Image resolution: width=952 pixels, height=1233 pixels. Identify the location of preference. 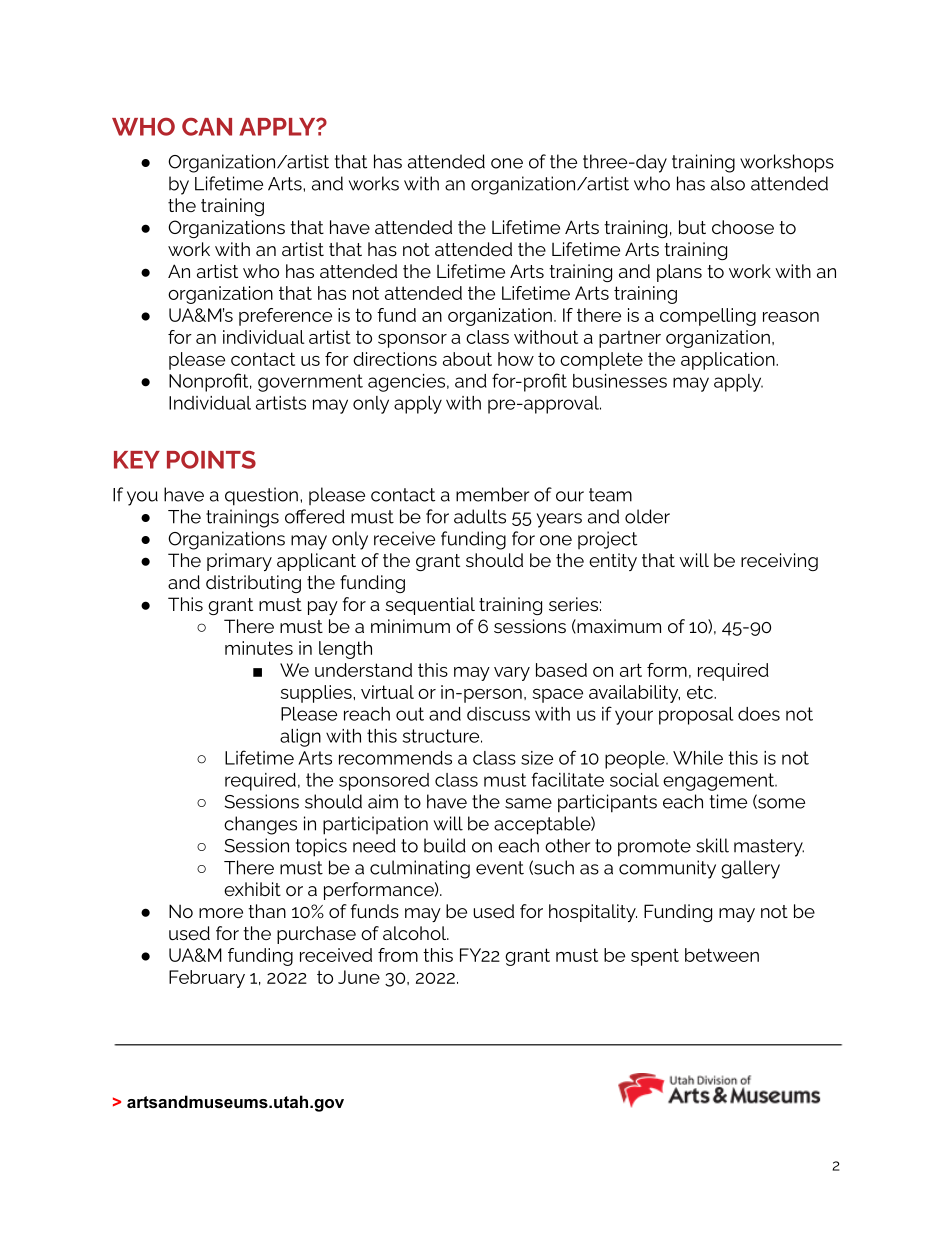
(285, 317).
